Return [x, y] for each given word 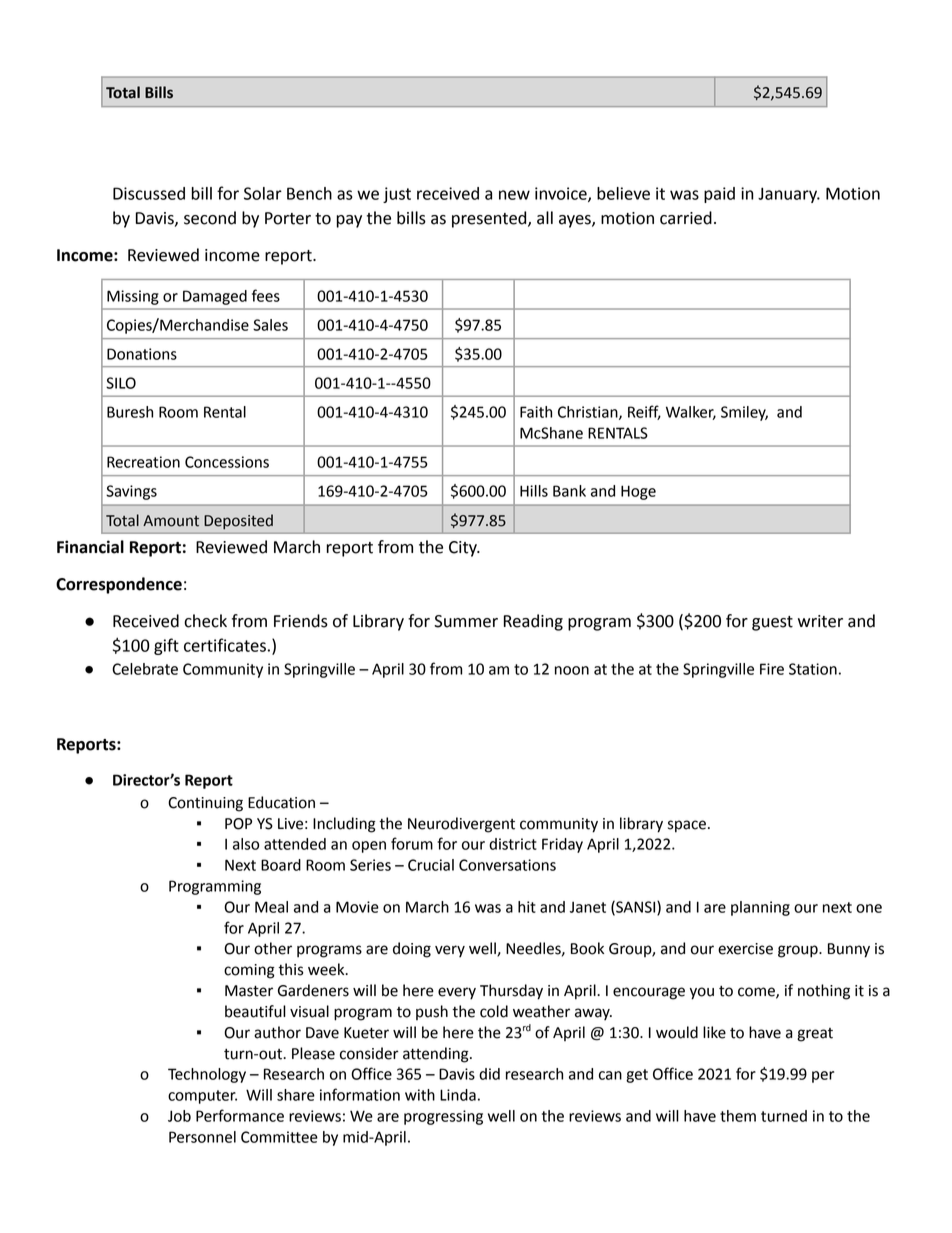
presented [490, 219]
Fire [772, 669]
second [210, 218]
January [788, 195]
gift [166, 646]
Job [179, 1116]
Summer [466, 621]
